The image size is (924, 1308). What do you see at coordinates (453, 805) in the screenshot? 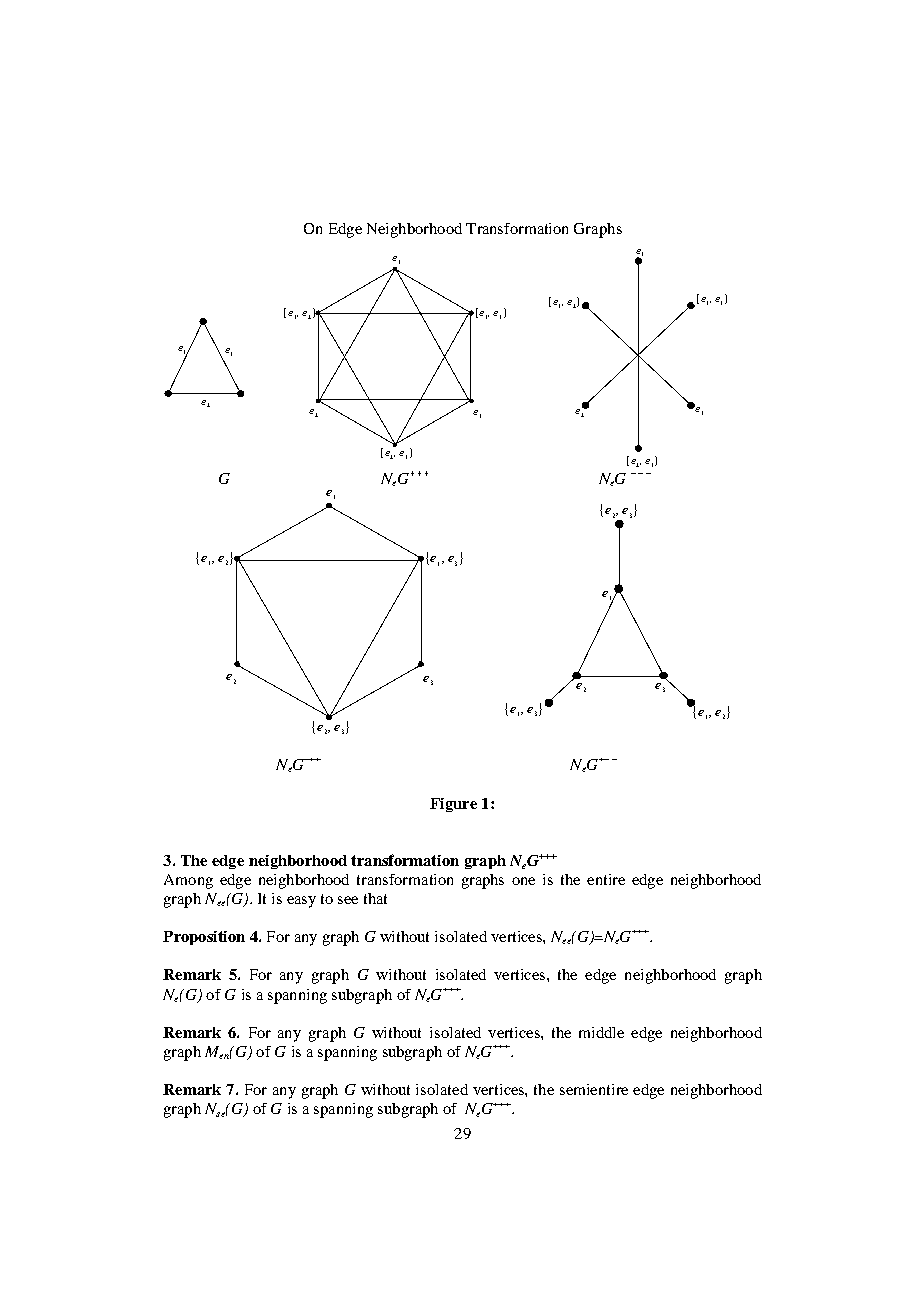
I see `Figure` at bounding box center [453, 805].
